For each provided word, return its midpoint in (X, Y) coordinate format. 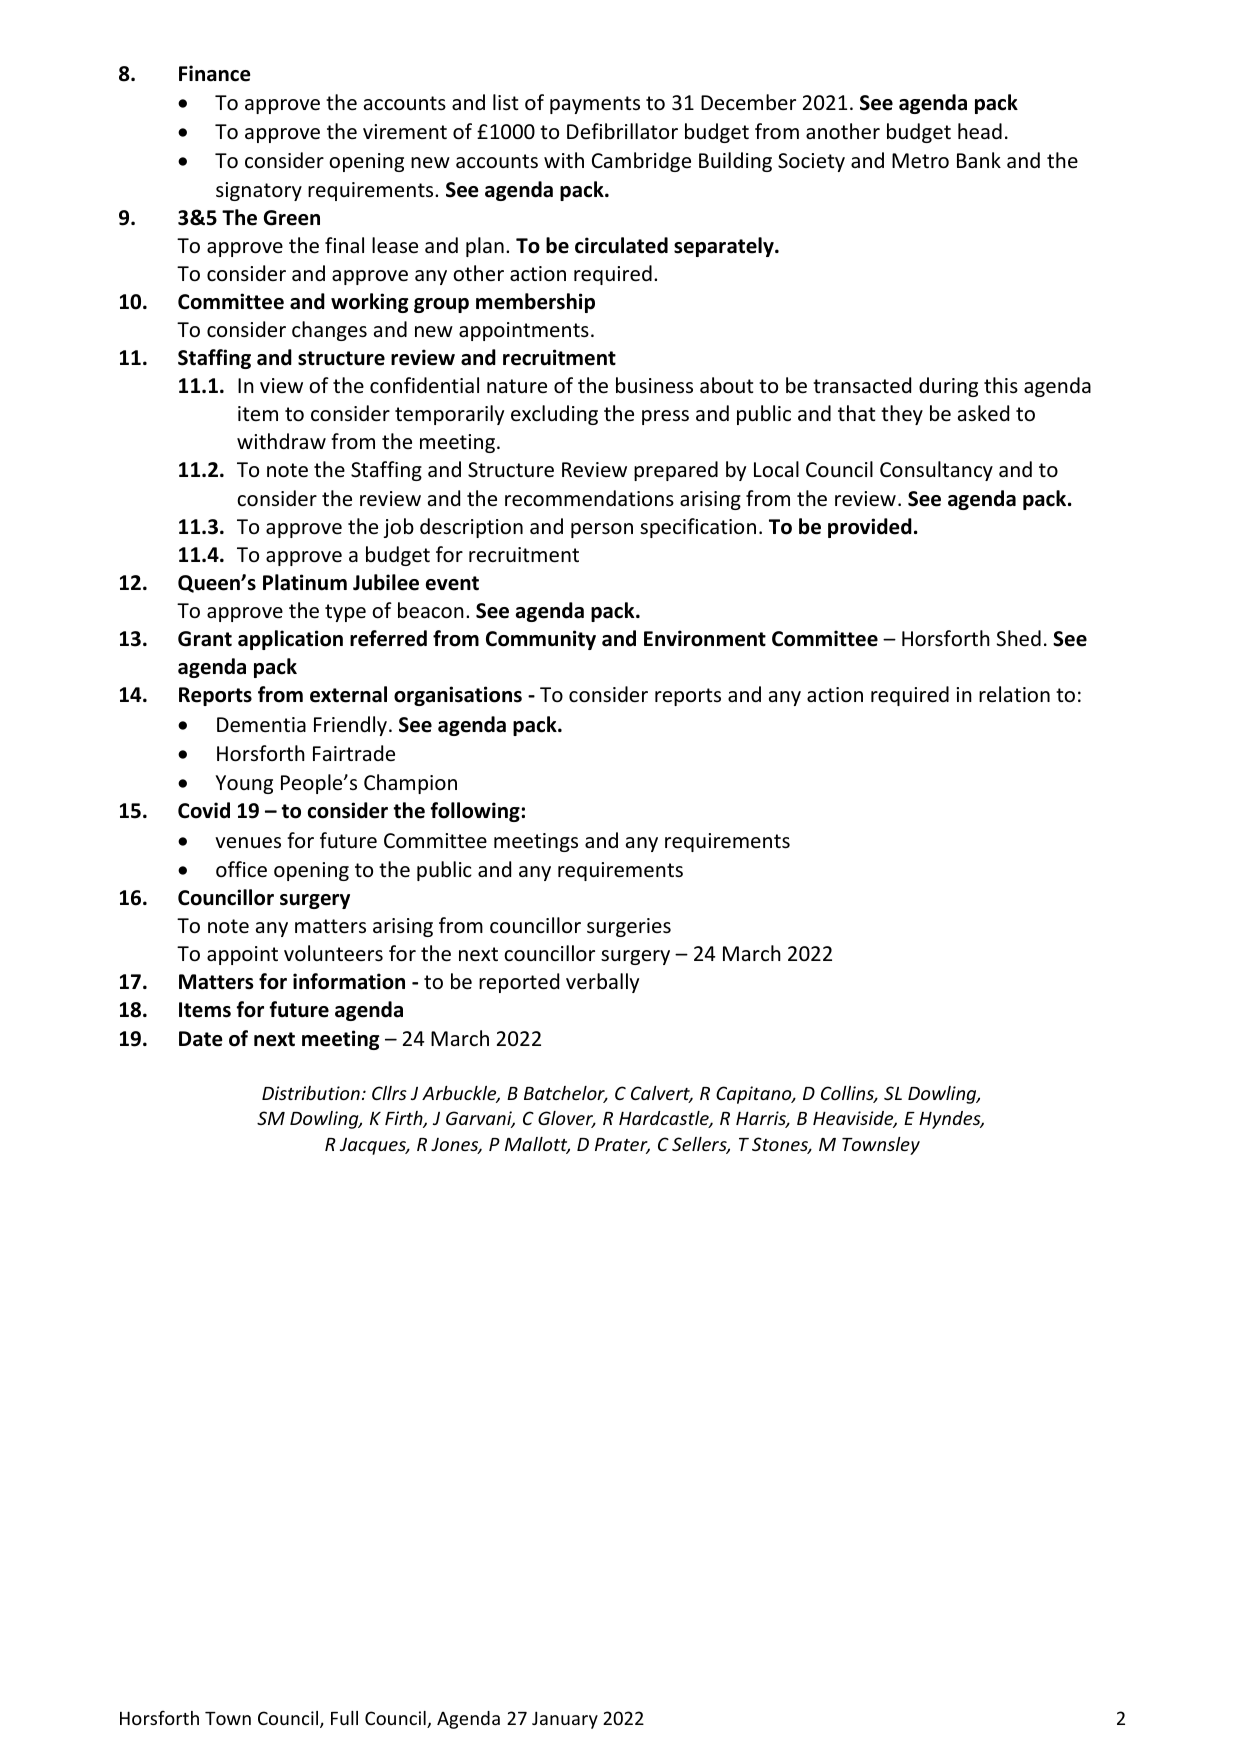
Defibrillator (622, 131)
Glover (567, 1119)
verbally (602, 983)
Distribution (311, 1093)
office (241, 869)
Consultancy (936, 471)
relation (1014, 694)
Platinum (305, 582)
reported (519, 983)
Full (344, 1718)
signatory (259, 191)
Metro (920, 161)
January (565, 1720)
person (602, 530)
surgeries (629, 927)
